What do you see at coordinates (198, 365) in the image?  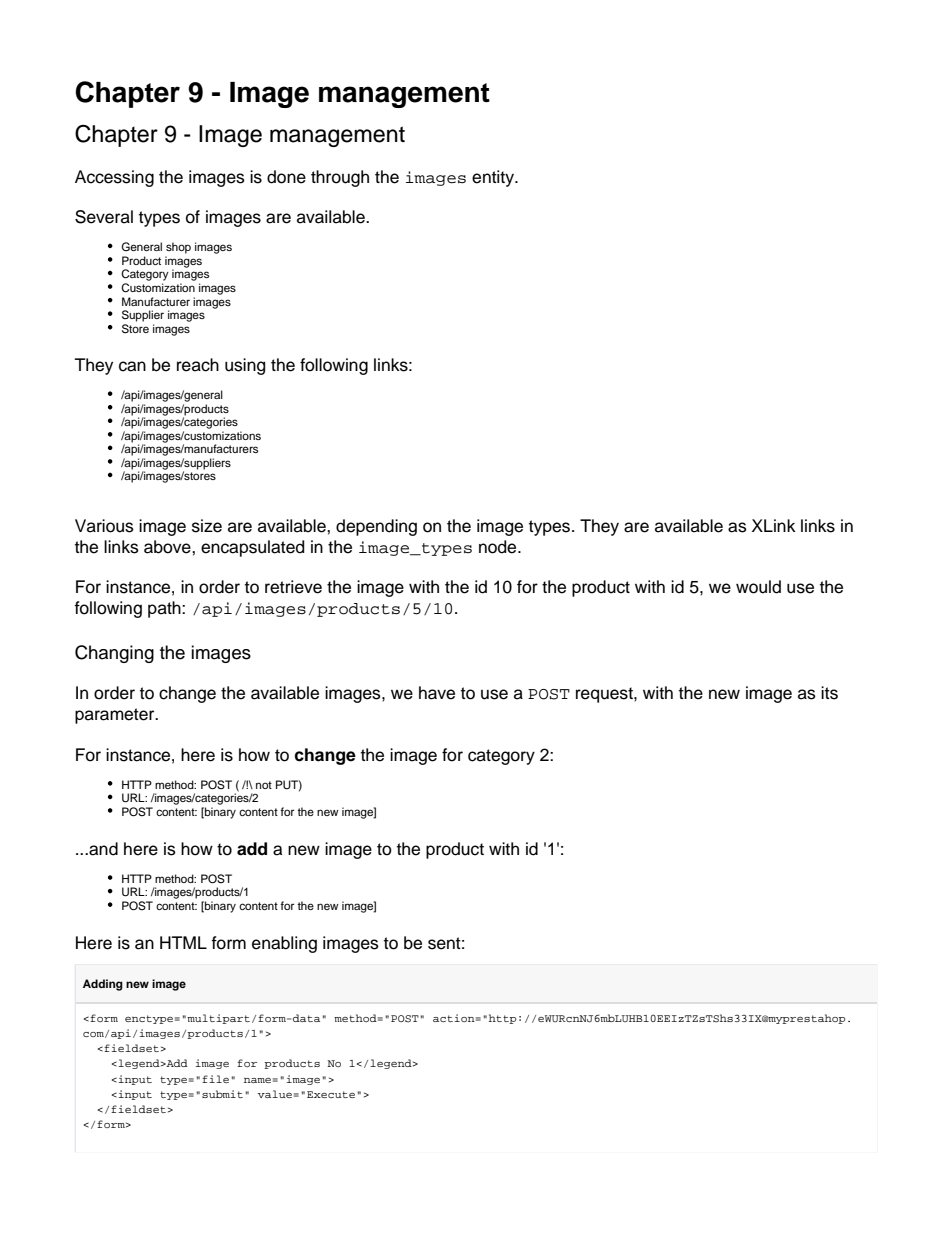 I see `reach` at bounding box center [198, 365].
